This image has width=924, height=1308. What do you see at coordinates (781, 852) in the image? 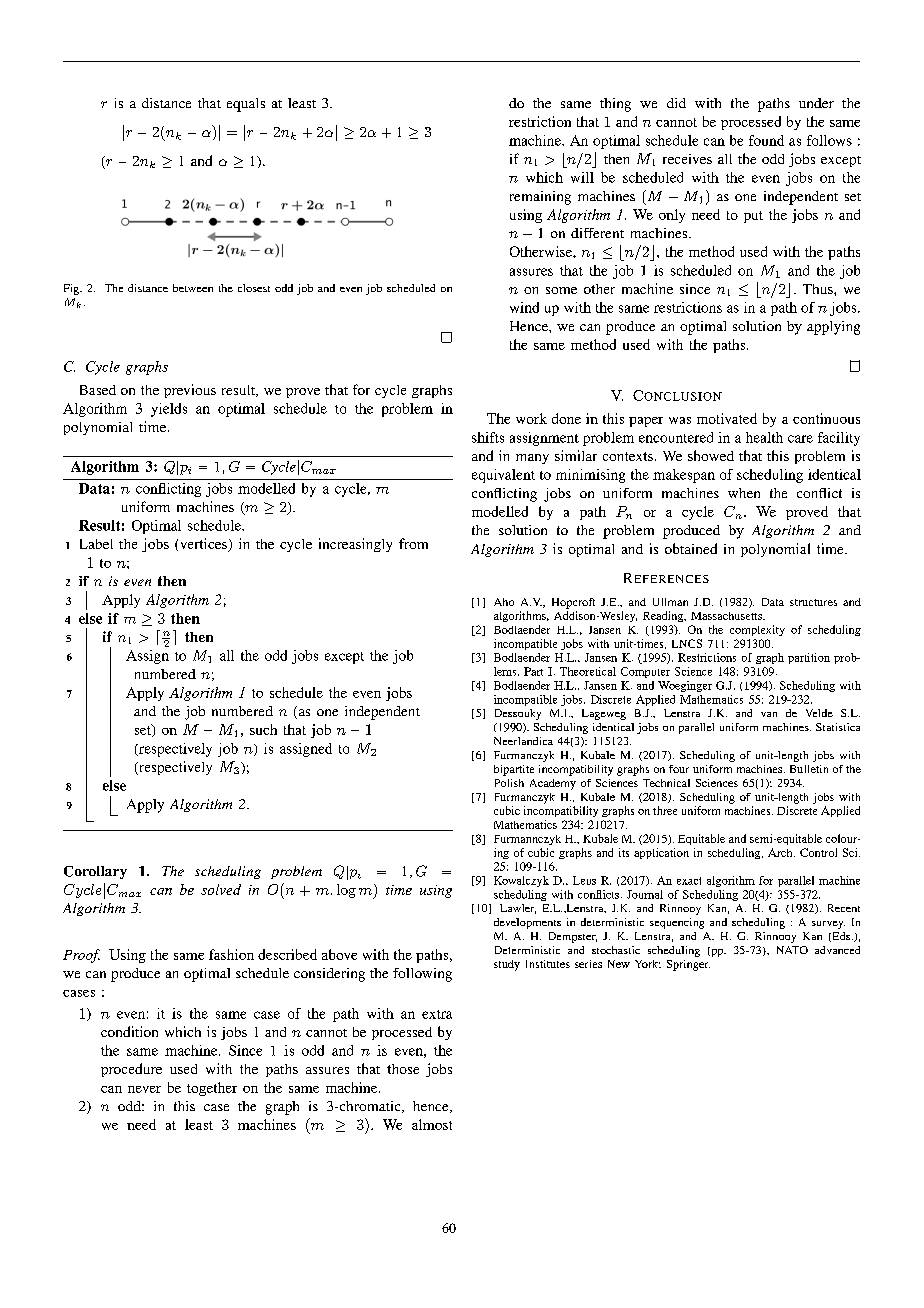
I see `Arch` at bounding box center [781, 852].
